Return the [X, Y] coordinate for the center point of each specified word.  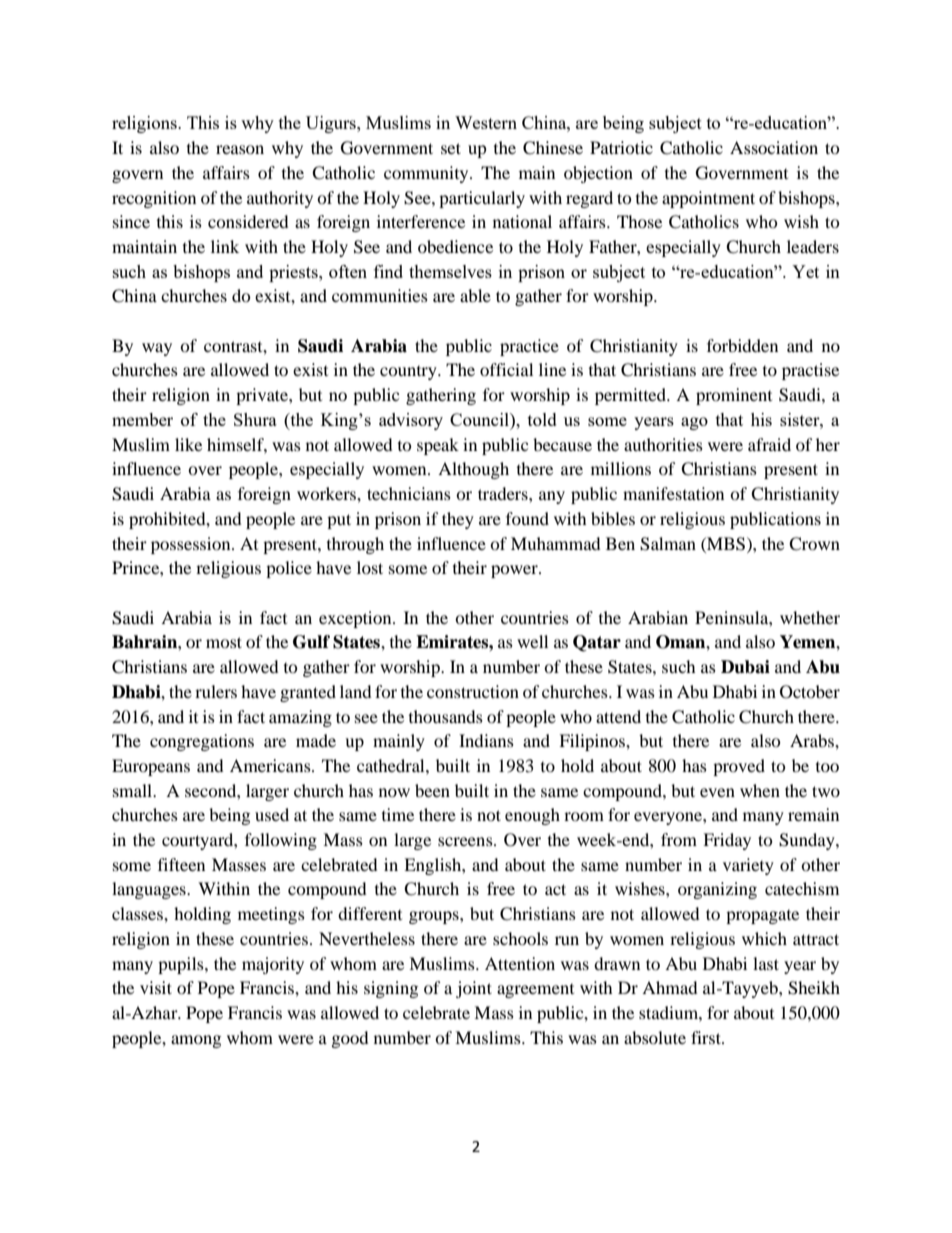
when [760, 790]
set [451, 148]
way [157, 349]
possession [192, 545]
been [432, 790]
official [506, 369]
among [196, 1041]
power [515, 571]
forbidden [742, 345]
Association [774, 147]
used [272, 814]
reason [240, 149]
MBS [726, 544]
